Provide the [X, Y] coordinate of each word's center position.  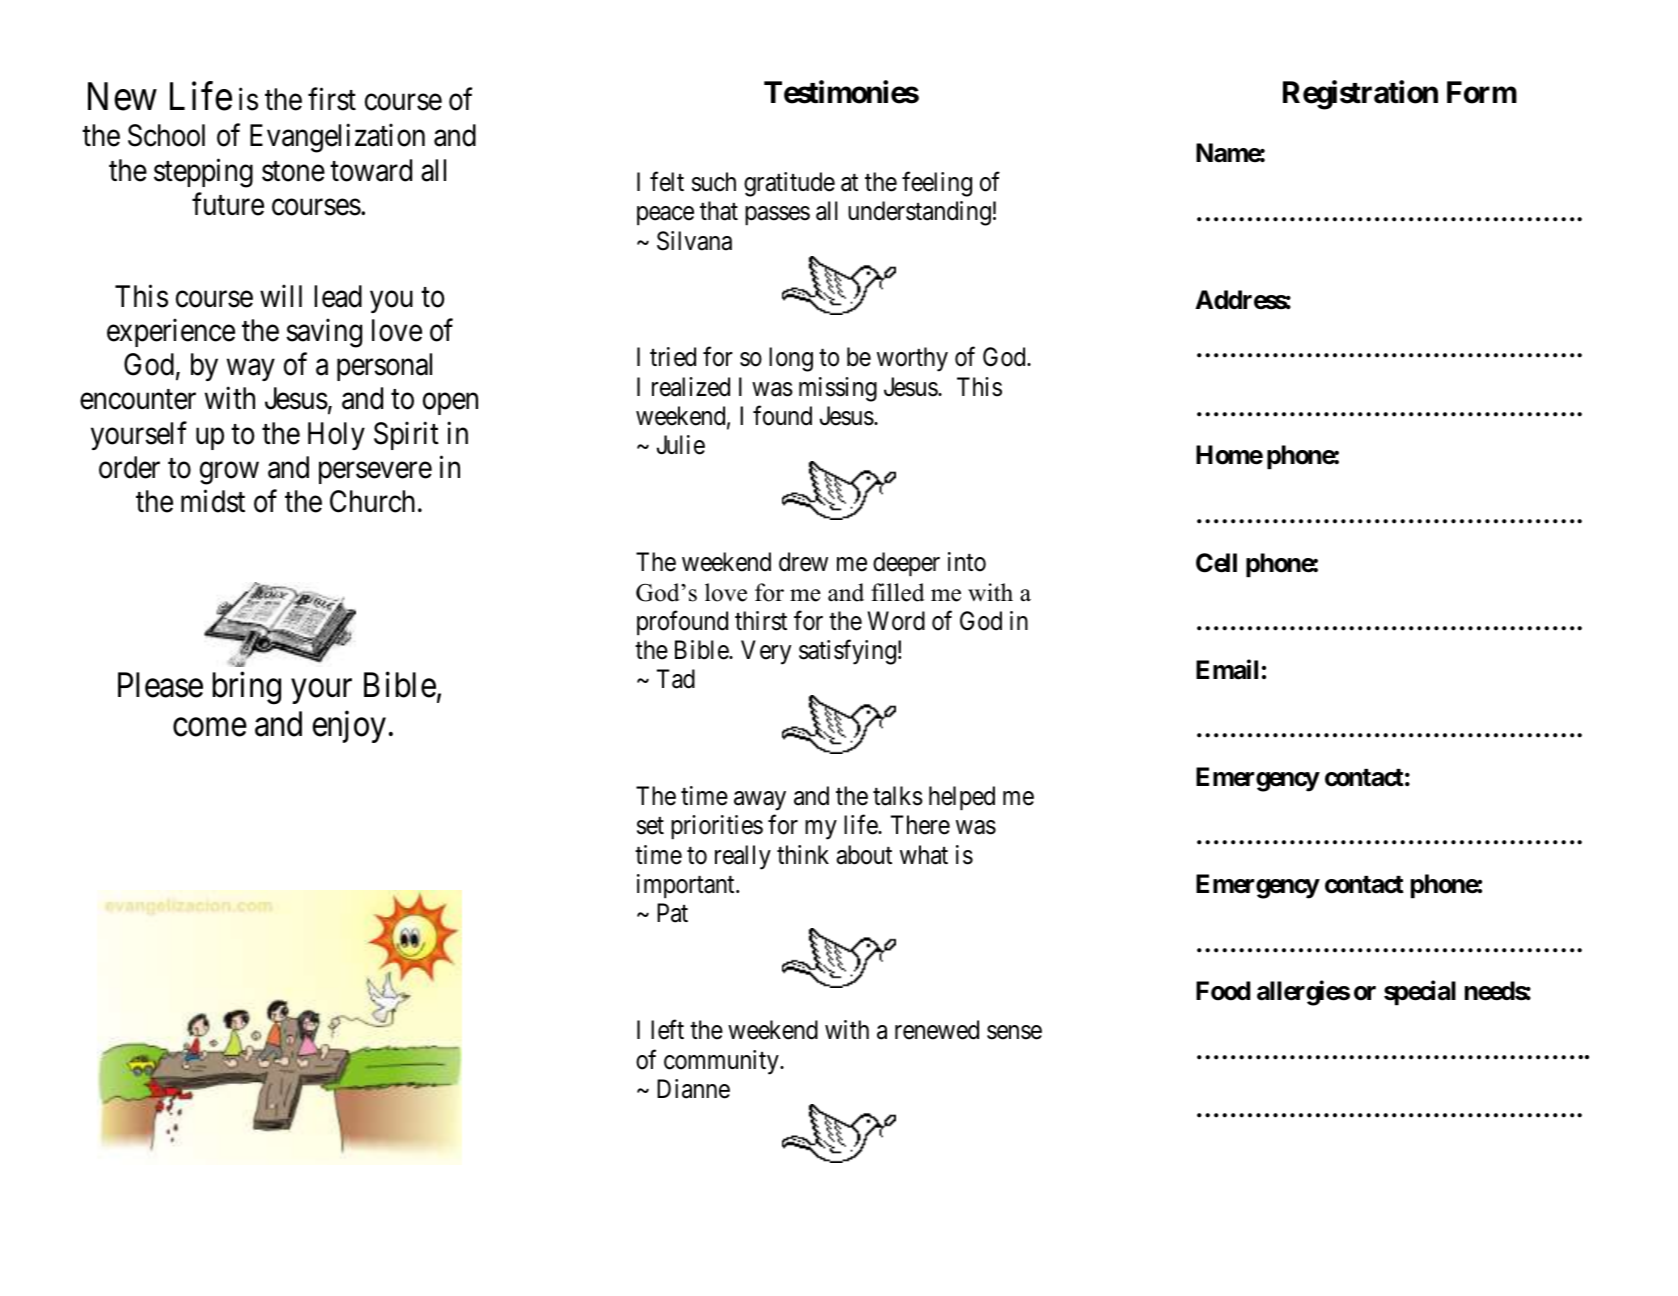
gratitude [789, 184]
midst [213, 501]
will [281, 296]
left [667, 1030]
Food [1223, 991]
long [791, 359]
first [332, 99]
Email [1227, 669]
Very [766, 652]
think [803, 854]
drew [803, 562]
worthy [912, 359]
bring [247, 688]
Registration [1360, 95]
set [650, 826]
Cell [1216, 563]
